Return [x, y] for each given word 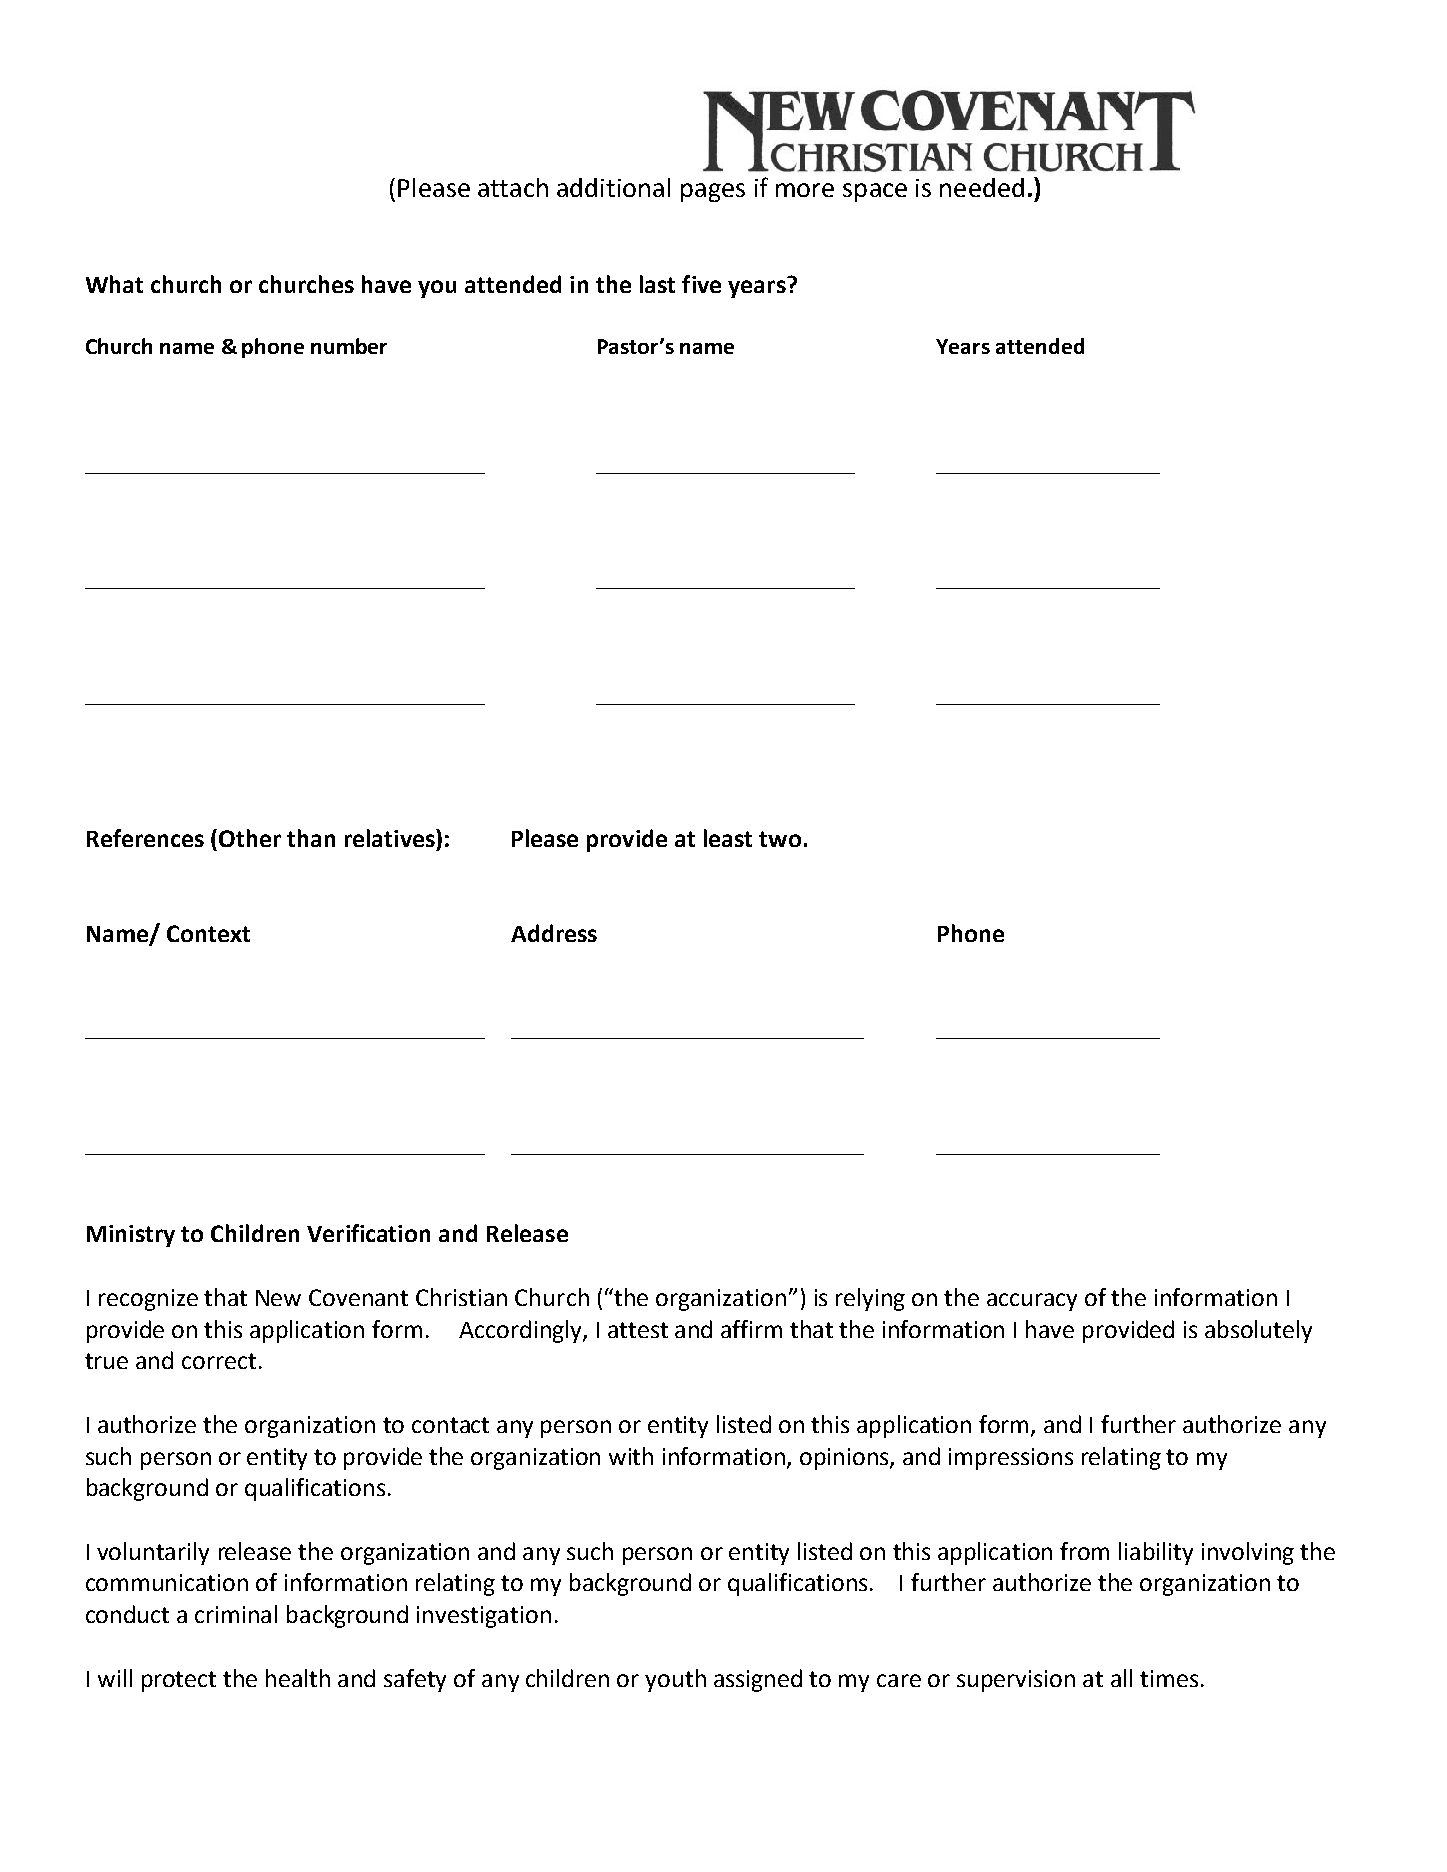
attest [638, 1330]
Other [250, 838]
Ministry [131, 1236]
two [780, 839]
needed [982, 187]
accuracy [1032, 1302]
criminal [236, 1614]
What [114, 284]
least [728, 838]
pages [713, 192]
